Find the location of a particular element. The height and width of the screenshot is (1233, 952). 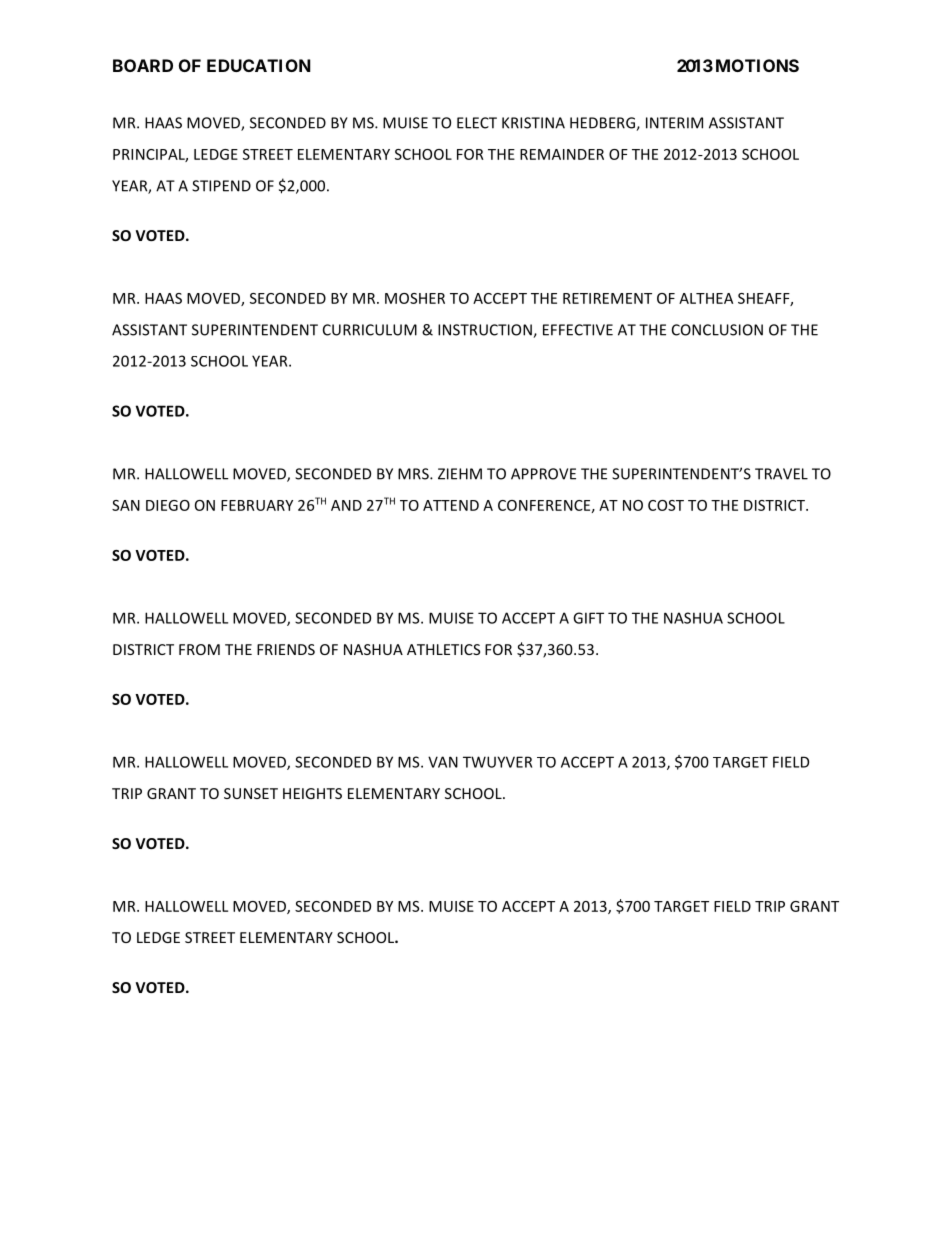

ATTEND is located at coordinates (451, 505).
